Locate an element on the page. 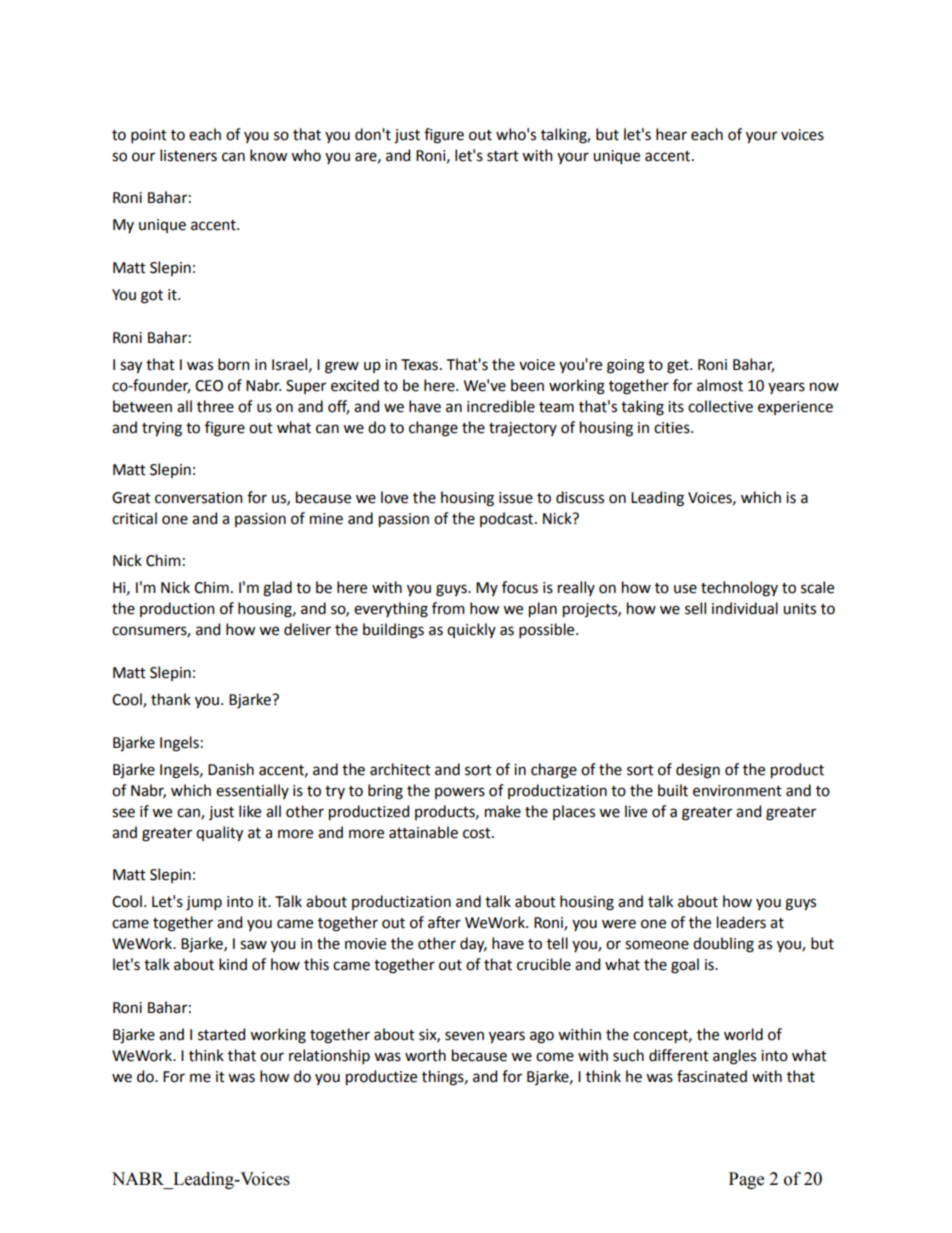  Page is located at coordinates (746, 1180).
